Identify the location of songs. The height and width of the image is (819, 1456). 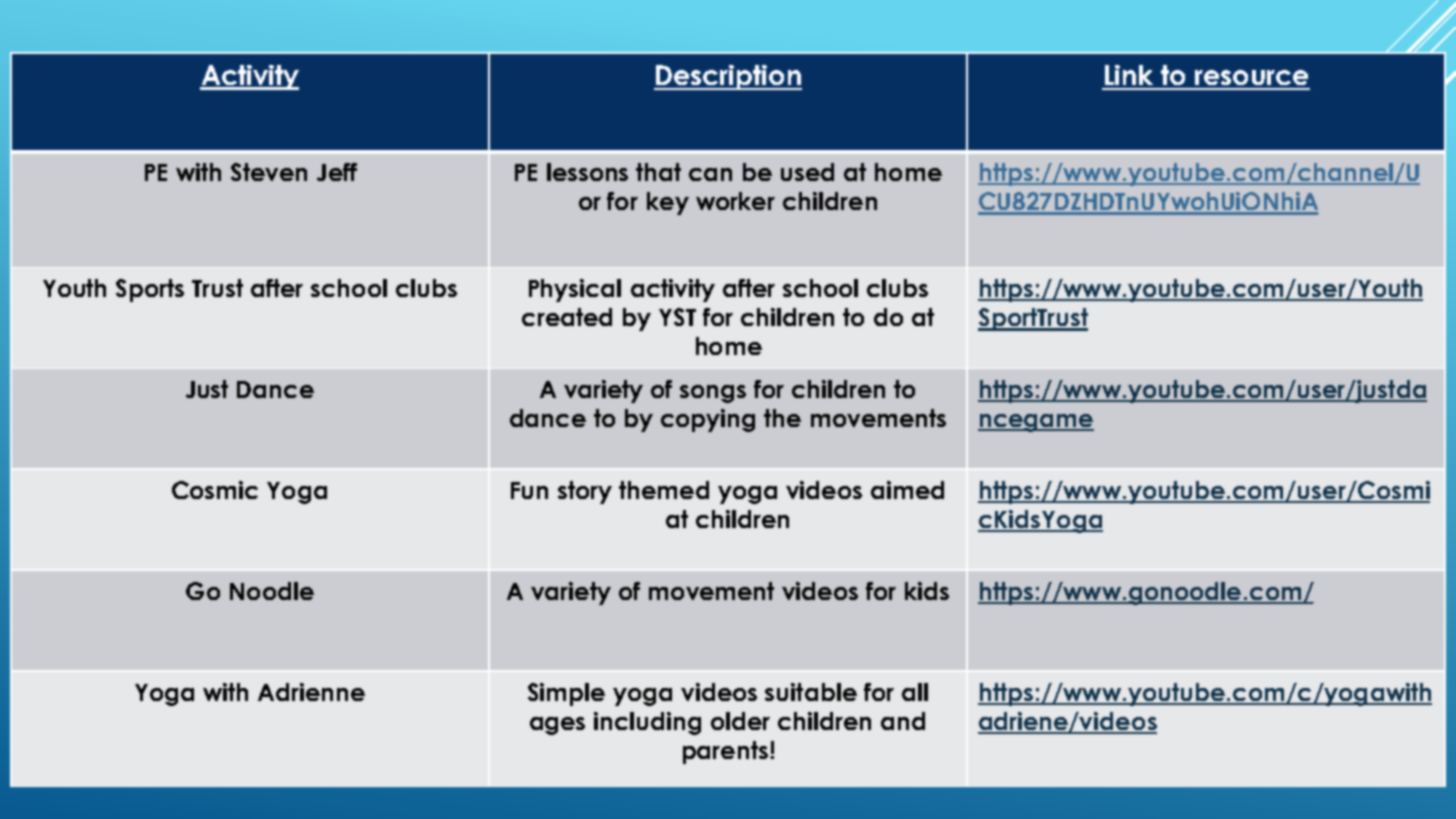
(713, 394).
